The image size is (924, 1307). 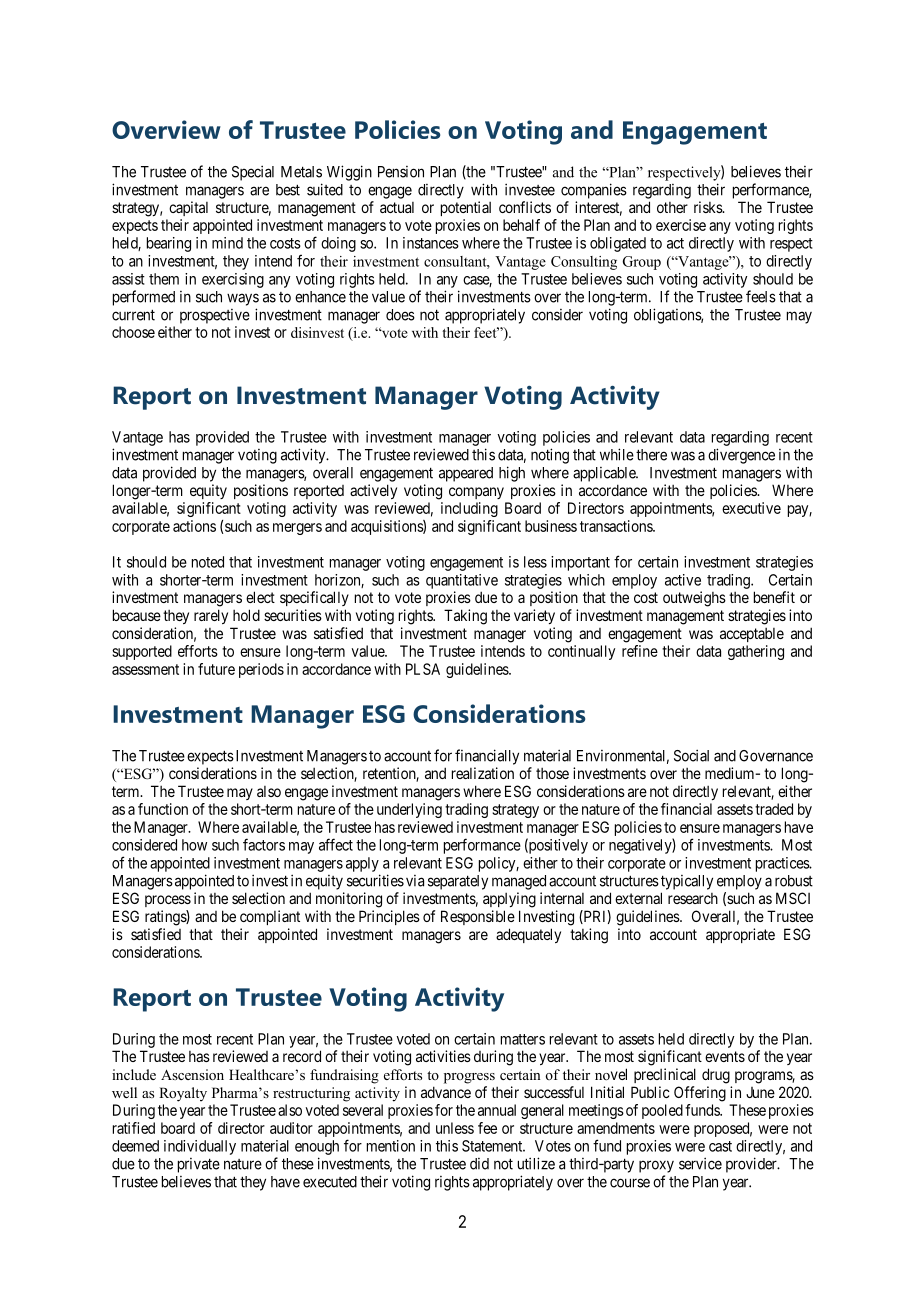 What do you see at coordinates (709, 207) in the screenshot?
I see `risks` at bounding box center [709, 207].
